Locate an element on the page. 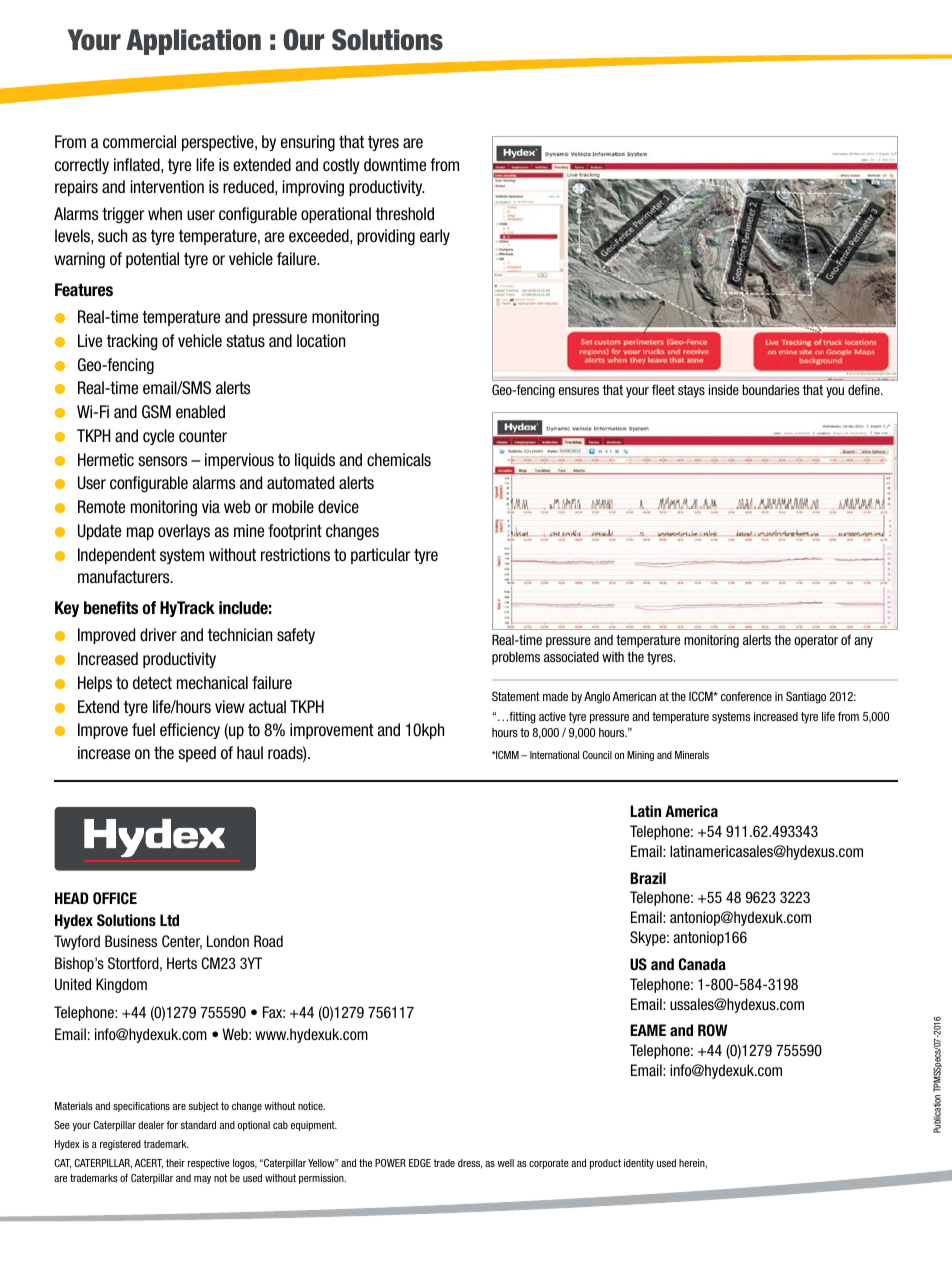 This document has height=1267, width=952. early is located at coordinates (435, 237).
